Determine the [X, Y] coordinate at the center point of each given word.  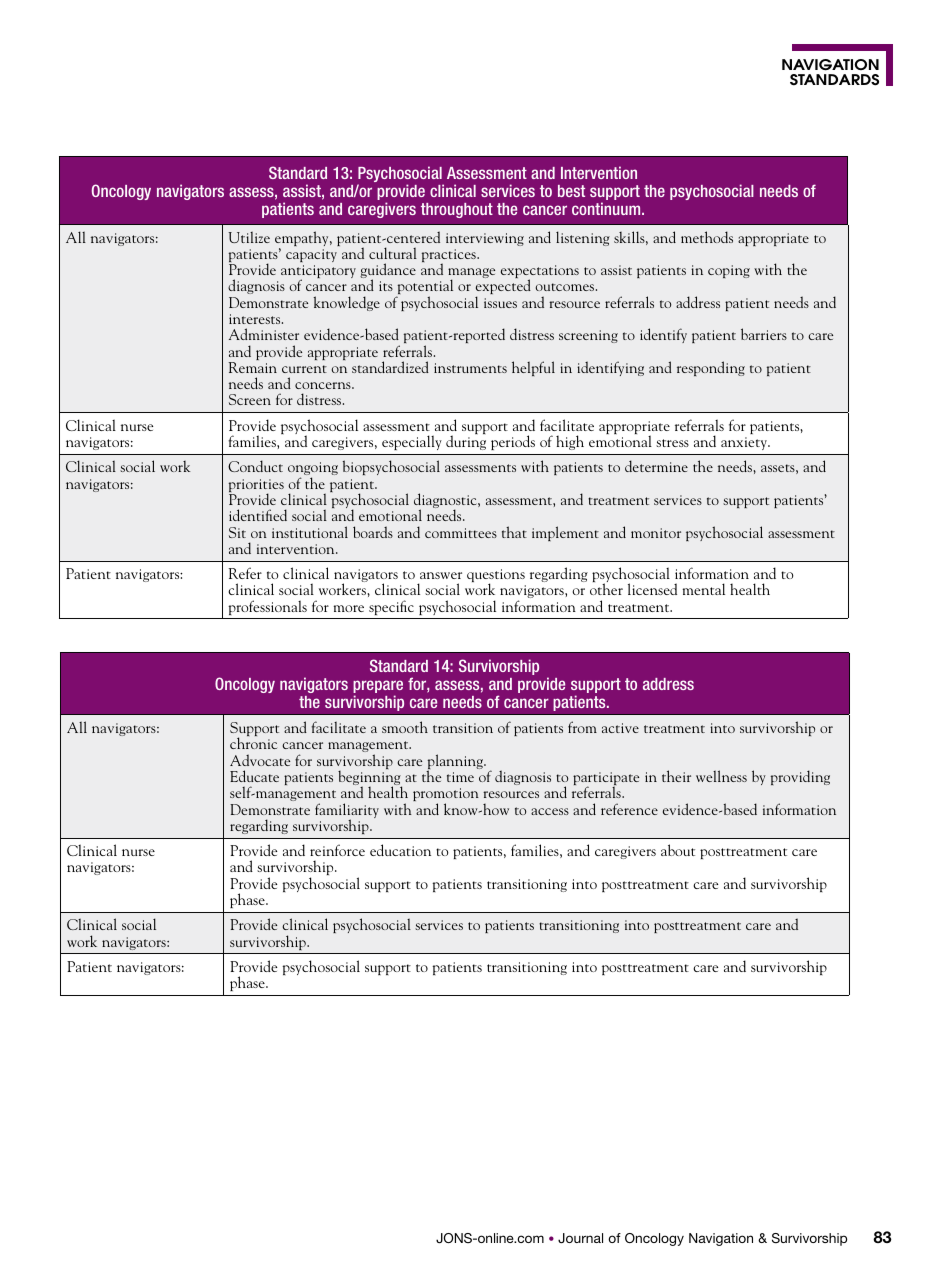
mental [704, 589]
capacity [311, 255]
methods [707, 237]
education [400, 850]
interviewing [485, 239]
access [550, 811]
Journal [580, 1238]
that [514, 532]
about [678, 850]
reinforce [337, 850]
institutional [310, 532]
